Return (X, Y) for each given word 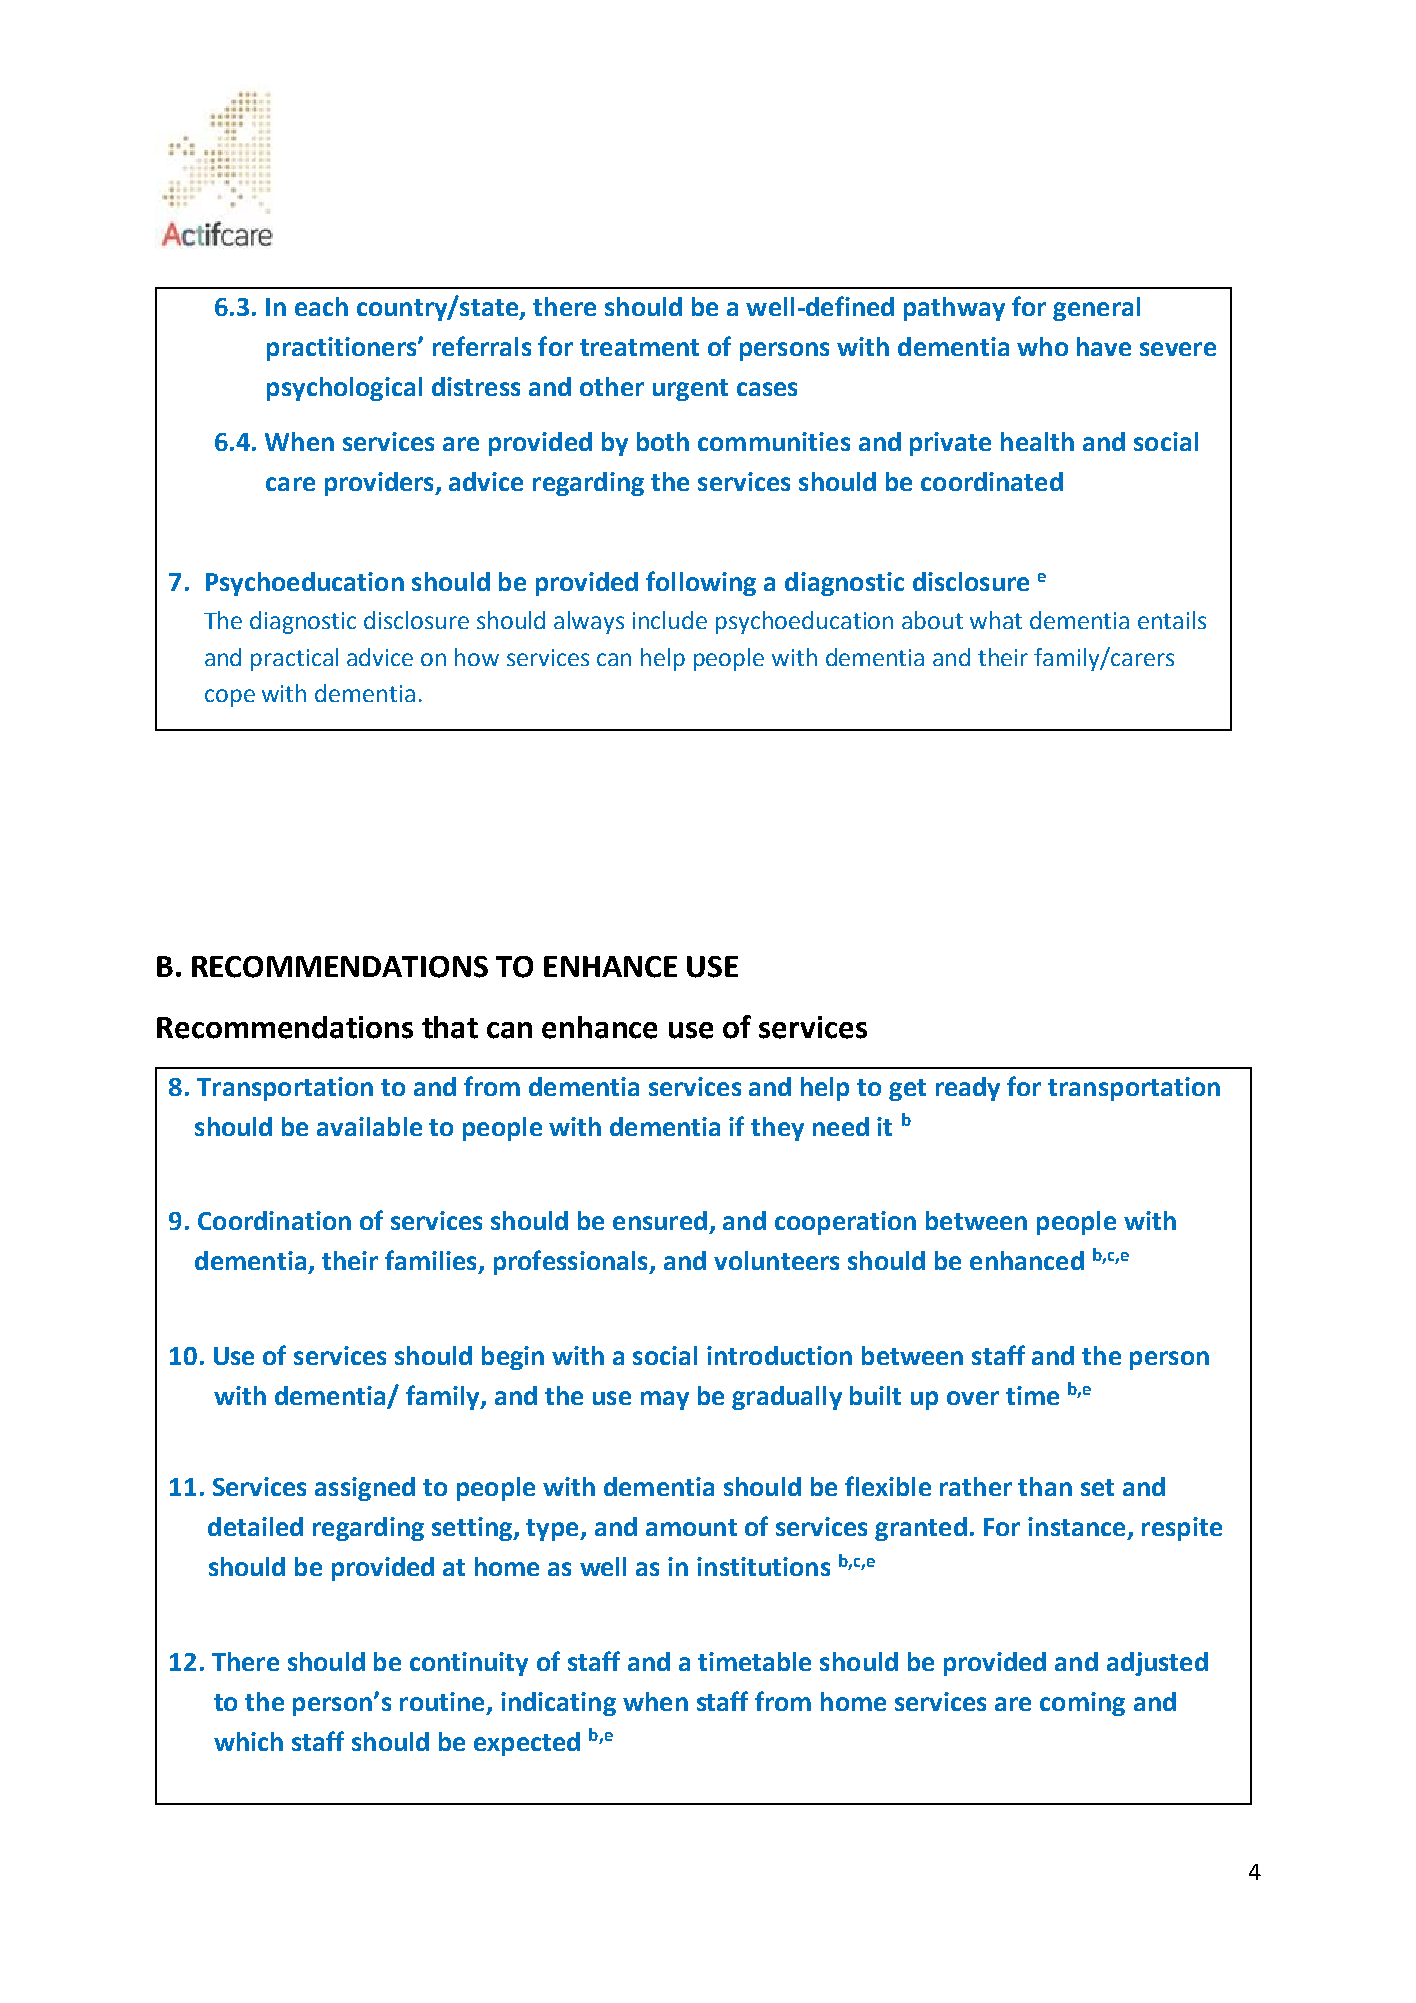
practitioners (343, 349)
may (665, 1400)
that (450, 1027)
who (1042, 346)
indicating (558, 1704)
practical (294, 659)
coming (1082, 1704)
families (430, 1260)
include (670, 620)
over (973, 1398)
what (996, 620)
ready (968, 1089)
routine (442, 1701)
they (777, 1129)
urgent (690, 390)
